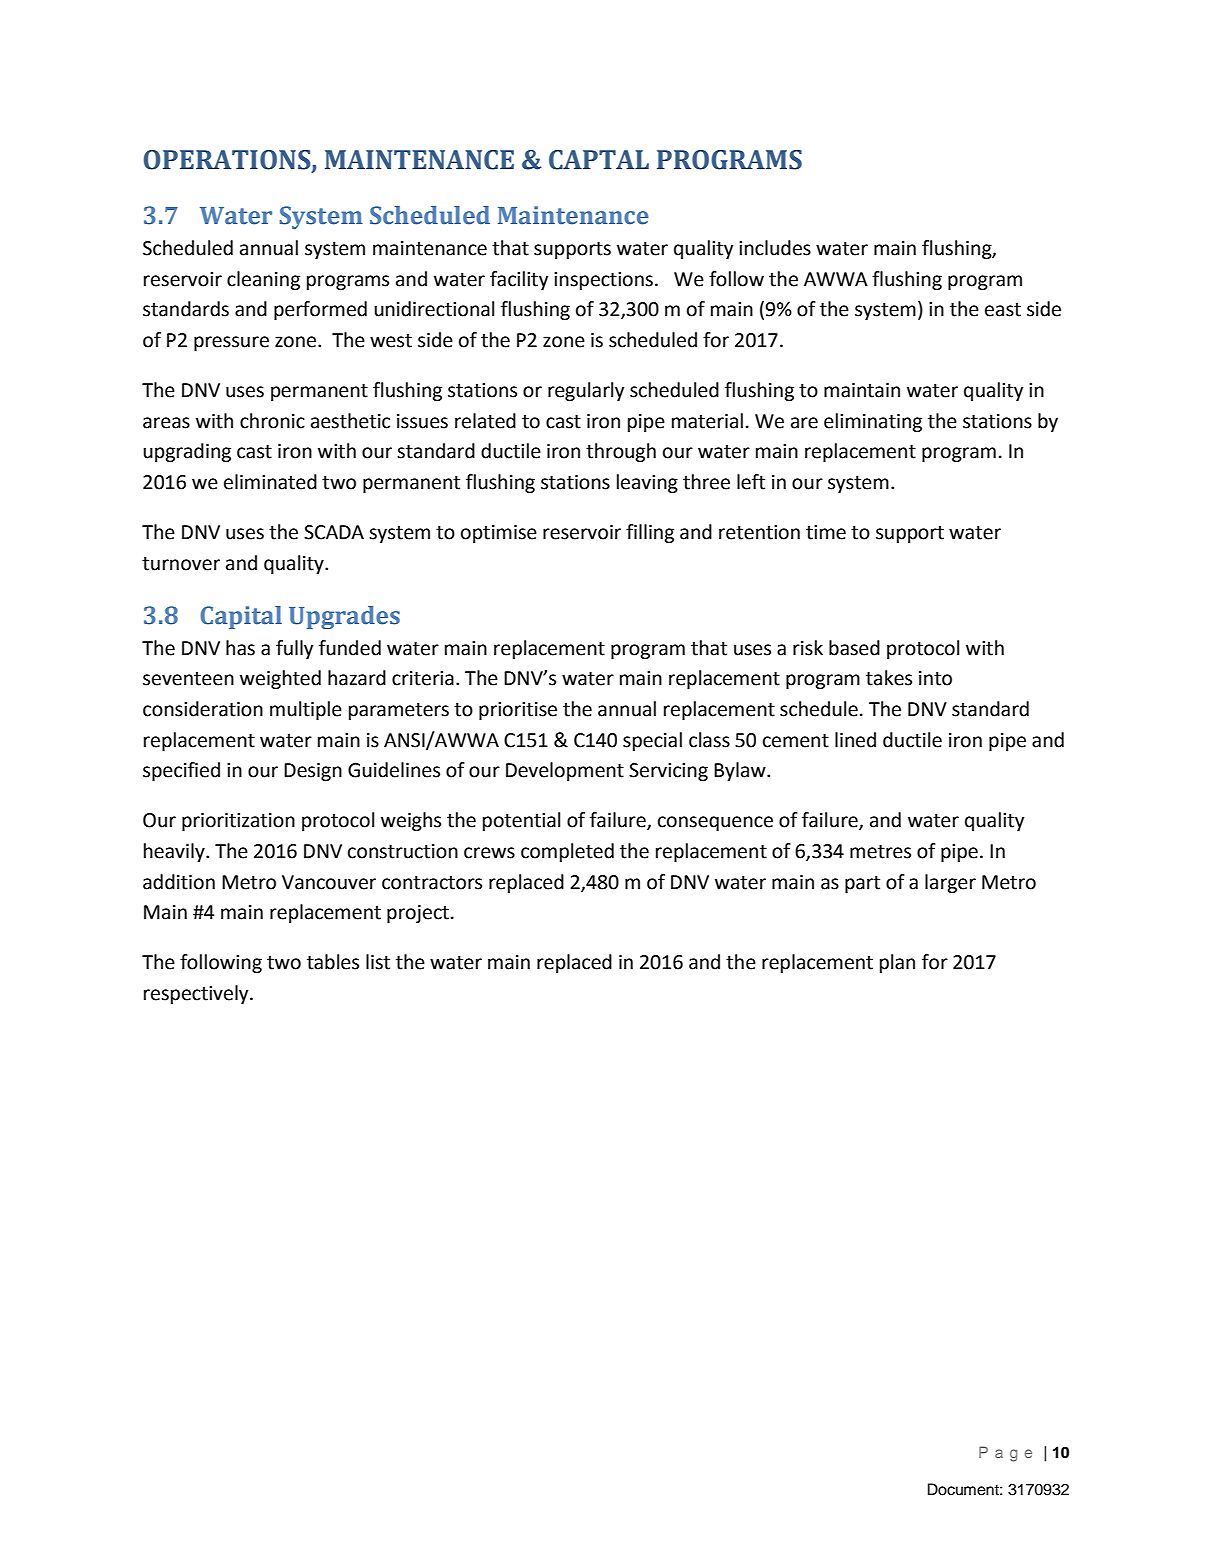 The image size is (1212, 1568). Describe the element at coordinates (603, 281) in the screenshot. I see `inspections` at that location.
